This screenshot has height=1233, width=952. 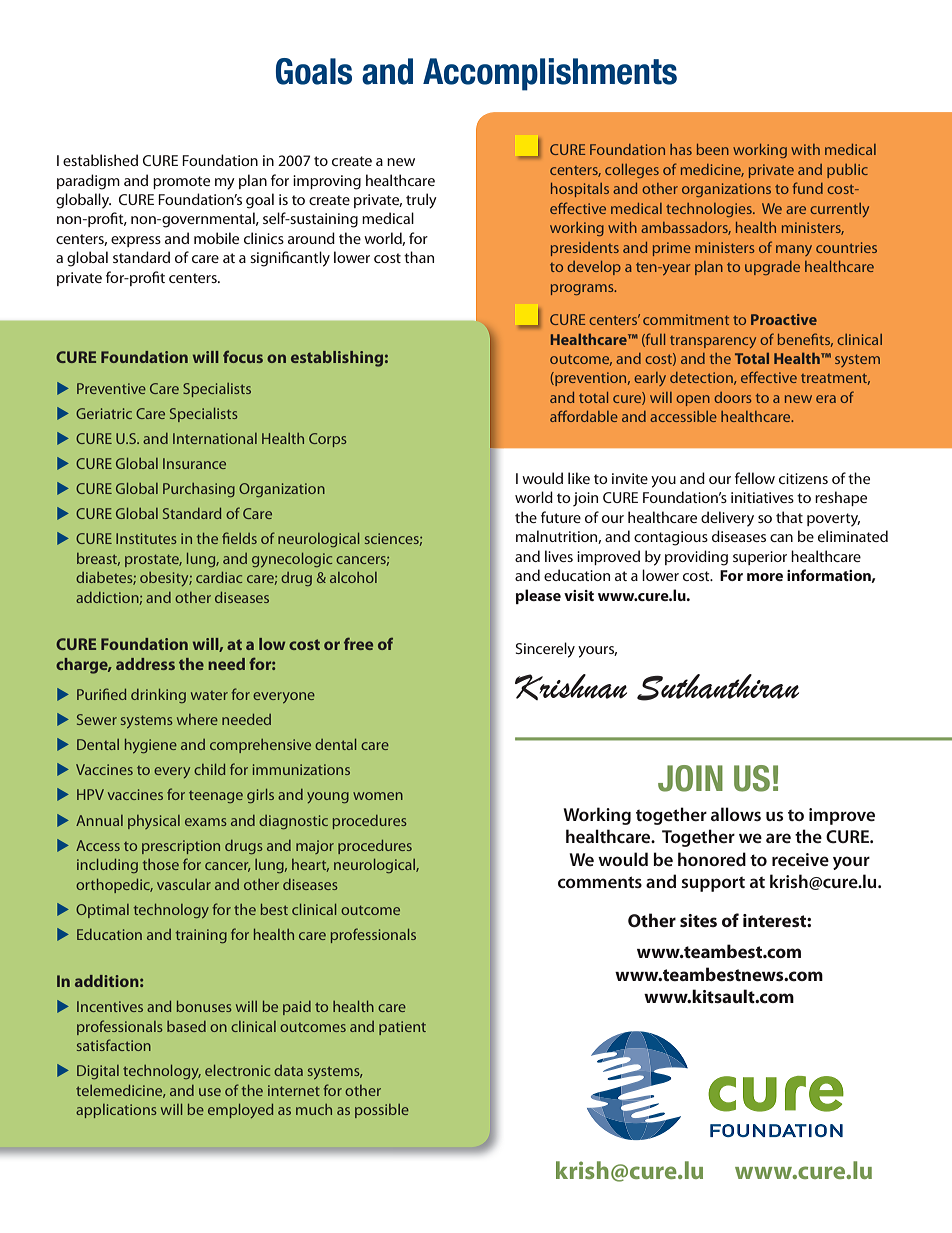 I want to click on Proactive, so click(x=784, y=319).
